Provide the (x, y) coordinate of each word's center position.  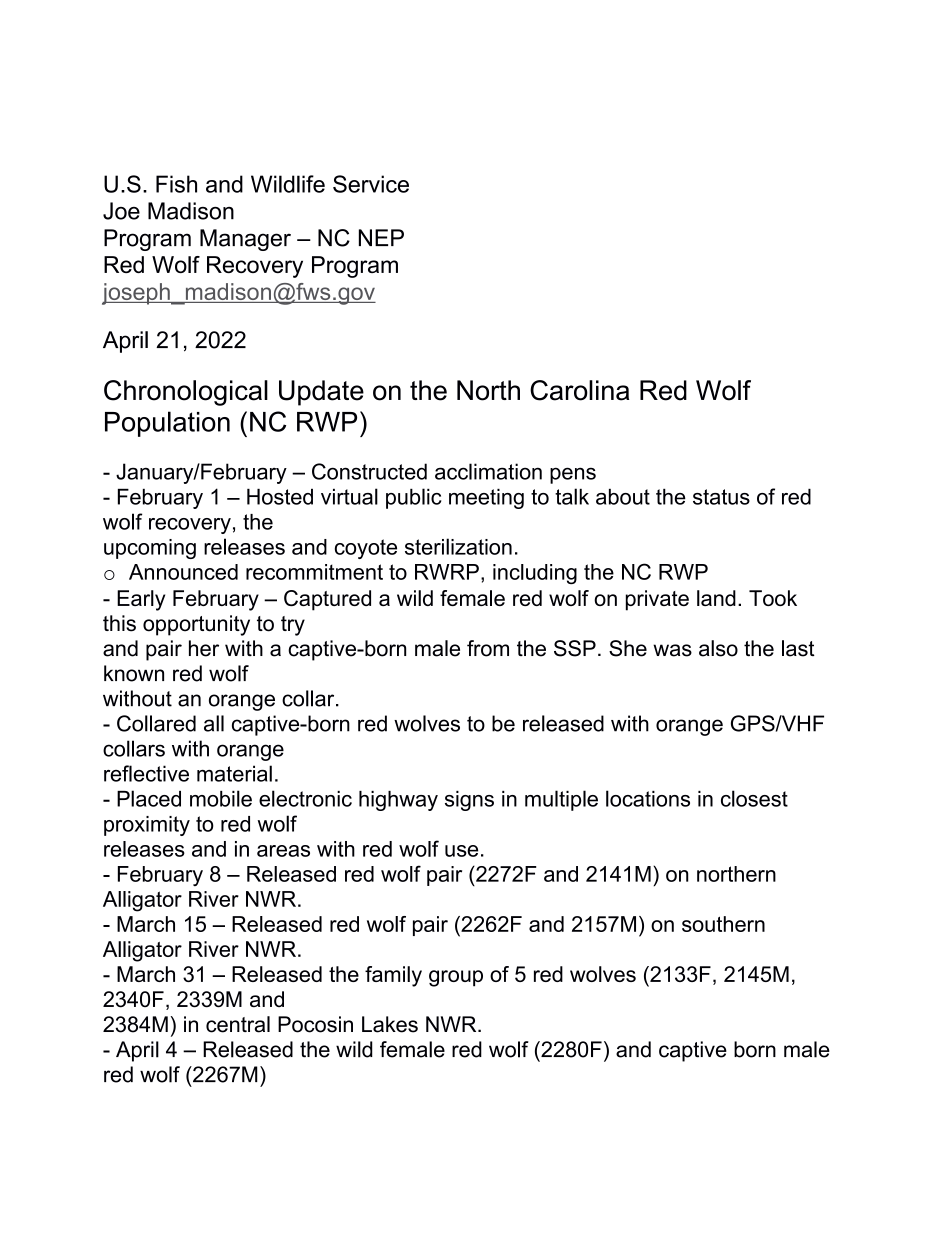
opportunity (196, 625)
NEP (381, 237)
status (721, 497)
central (238, 1024)
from (488, 648)
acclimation (488, 471)
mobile (221, 798)
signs (469, 801)
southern (723, 924)
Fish (176, 184)
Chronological (186, 393)
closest (754, 798)
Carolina (579, 390)
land (716, 598)
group (456, 978)
